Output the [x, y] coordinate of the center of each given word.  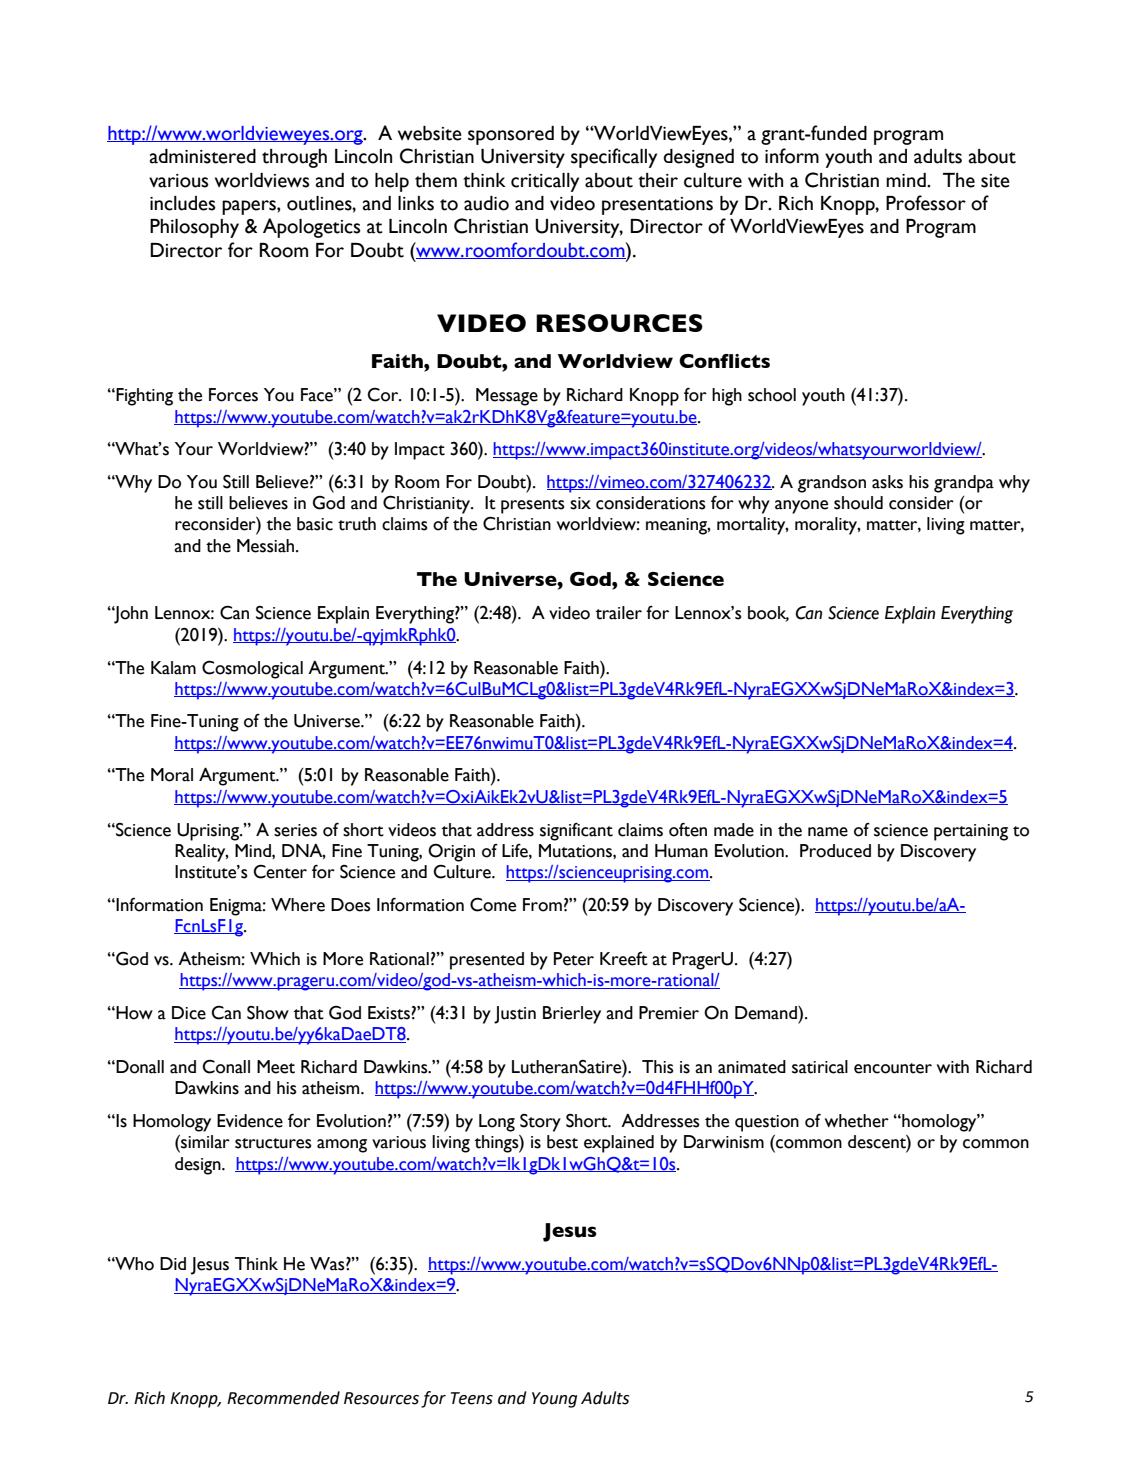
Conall [226, 1067]
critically [545, 182]
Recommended [283, 1398]
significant [576, 832]
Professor [926, 203]
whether [857, 1121]
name [828, 832]
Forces [233, 395]
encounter [893, 1068]
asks [887, 482]
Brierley [572, 1015]
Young [554, 1400]
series [295, 830]
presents [533, 506]
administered [203, 156]
